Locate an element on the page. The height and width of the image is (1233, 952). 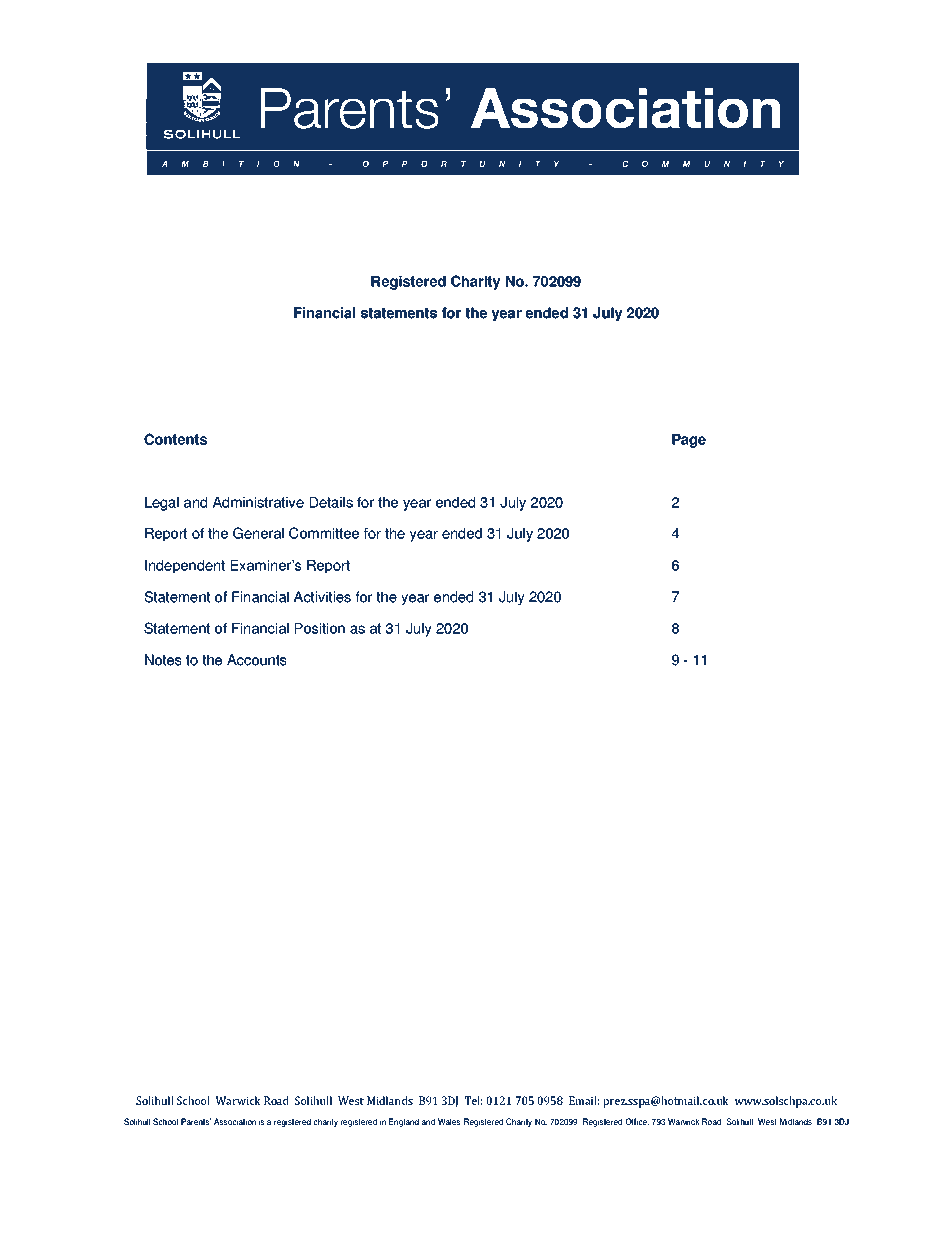
Page is located at coordinates (689, 441).
